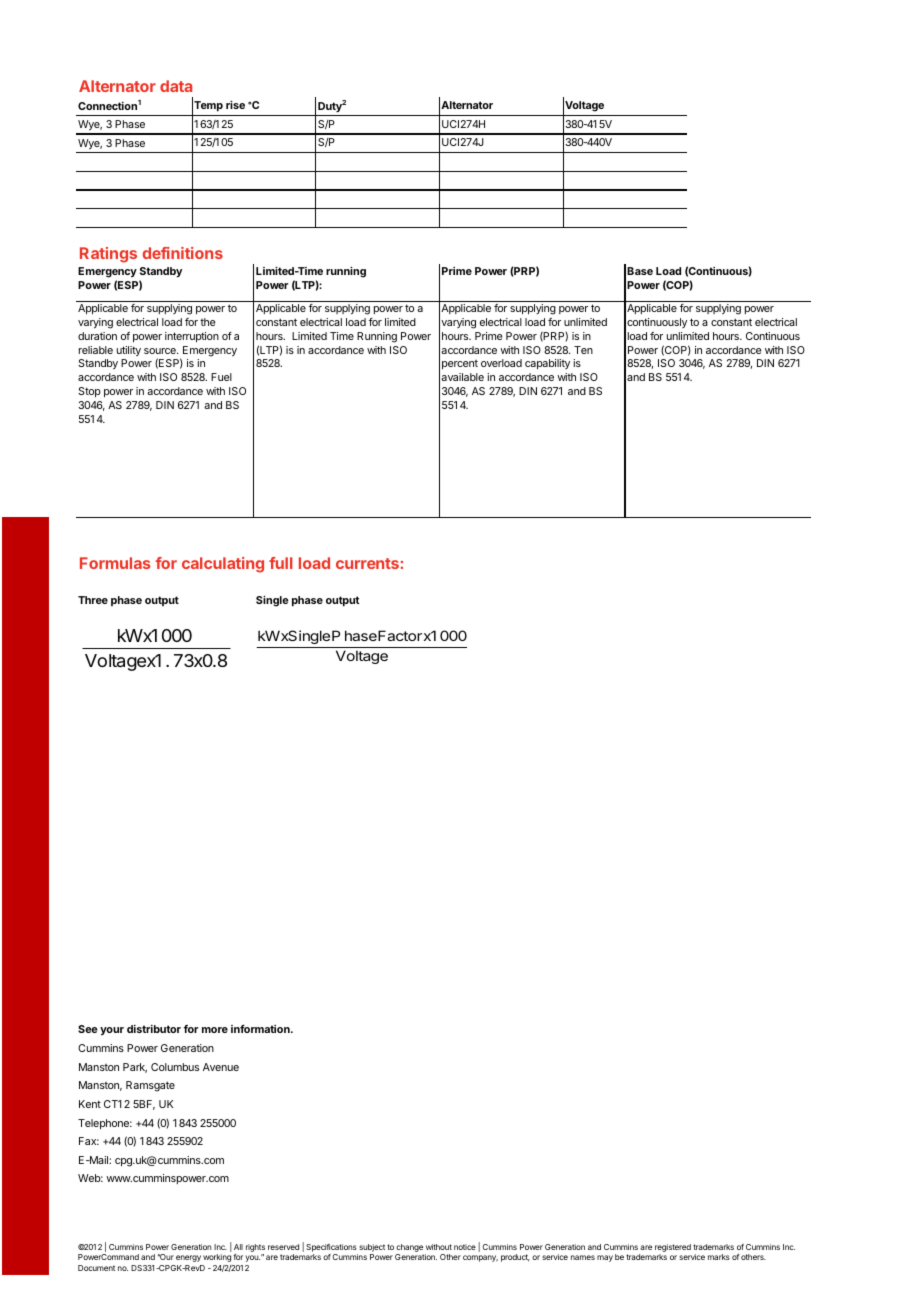 Image resolution: width=924 pixels, height=1308 pixels. I want to click on registered, so click(673, 1248).
